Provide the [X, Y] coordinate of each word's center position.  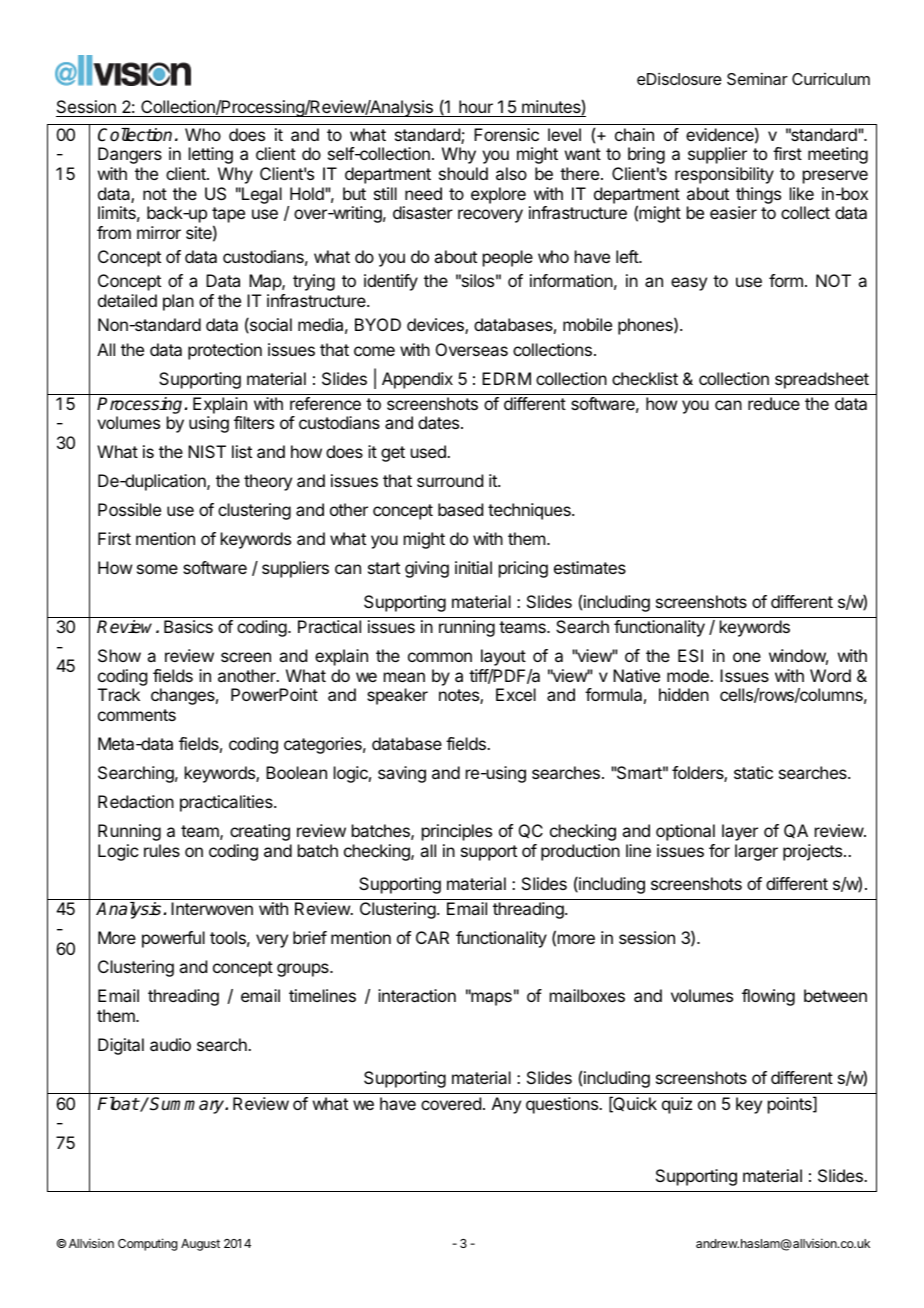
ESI [690, 655]
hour [476, 106]
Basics [188, 626]
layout [503, 657]
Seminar [757, 78]
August [200, 1245]
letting [211, 155]
